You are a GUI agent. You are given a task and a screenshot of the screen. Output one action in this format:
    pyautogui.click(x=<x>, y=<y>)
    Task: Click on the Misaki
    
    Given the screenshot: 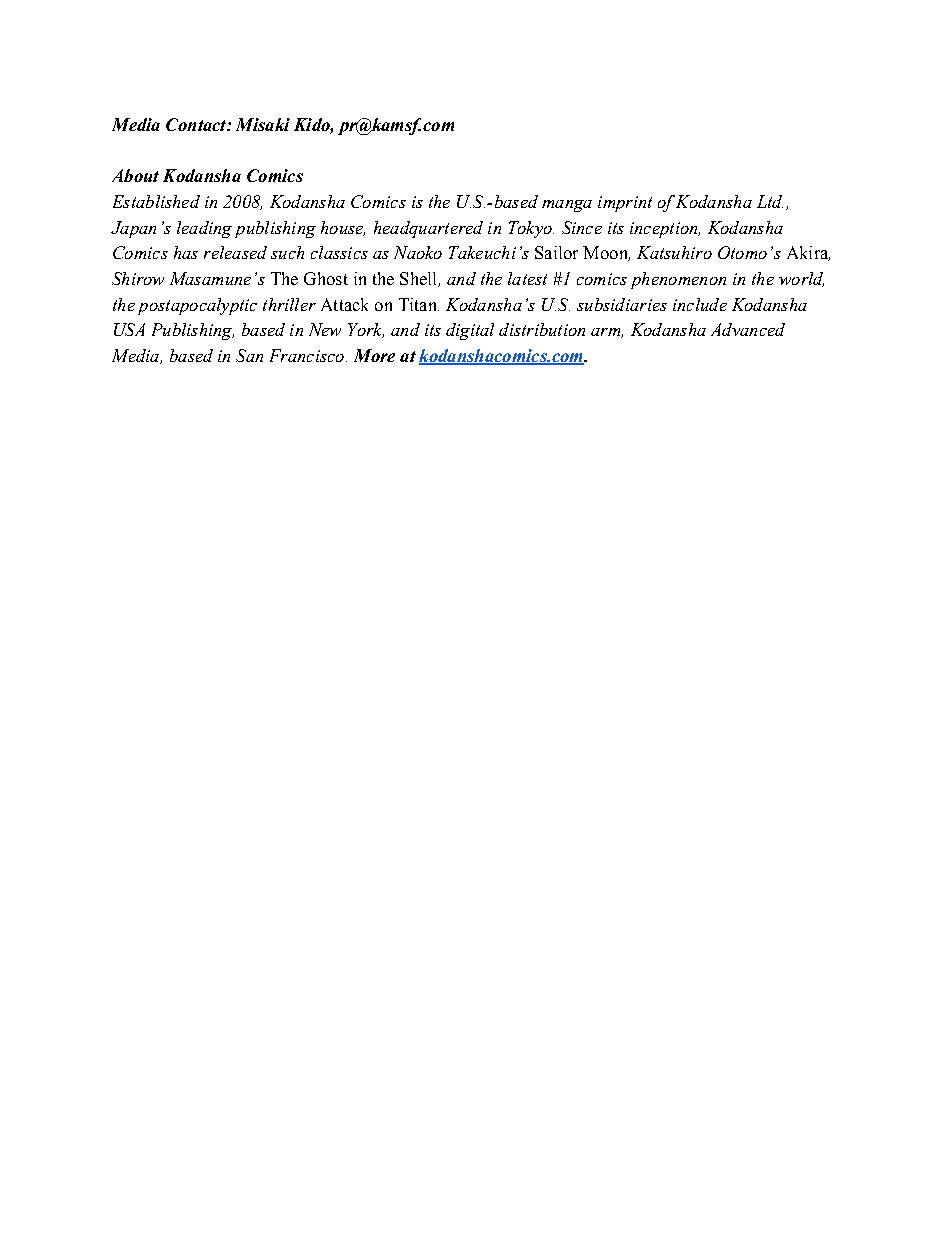 What is the action you would take?
    pyautogui.click(x=263, y=124)
